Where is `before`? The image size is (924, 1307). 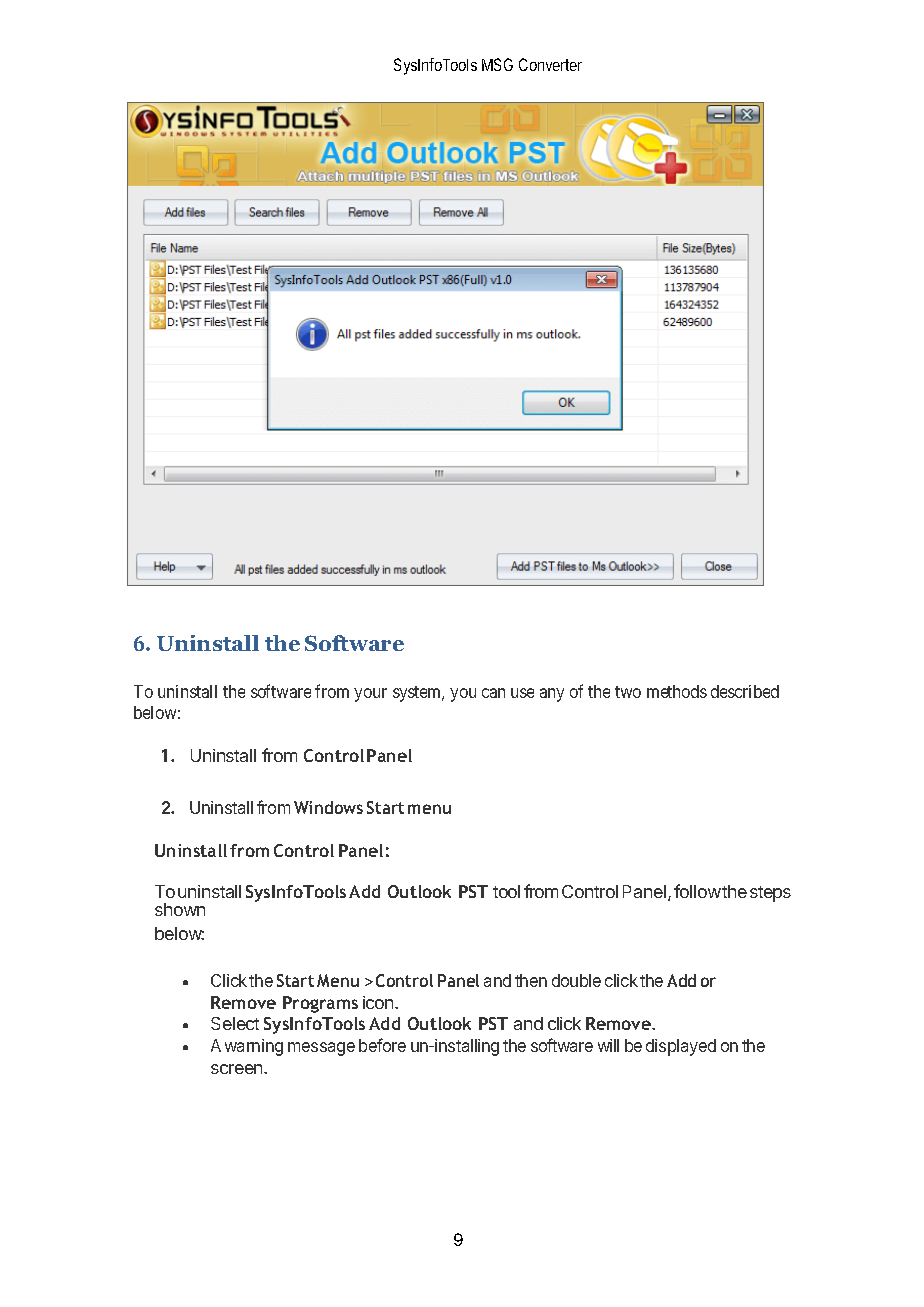
before is located at coordinates (382, 1045).
